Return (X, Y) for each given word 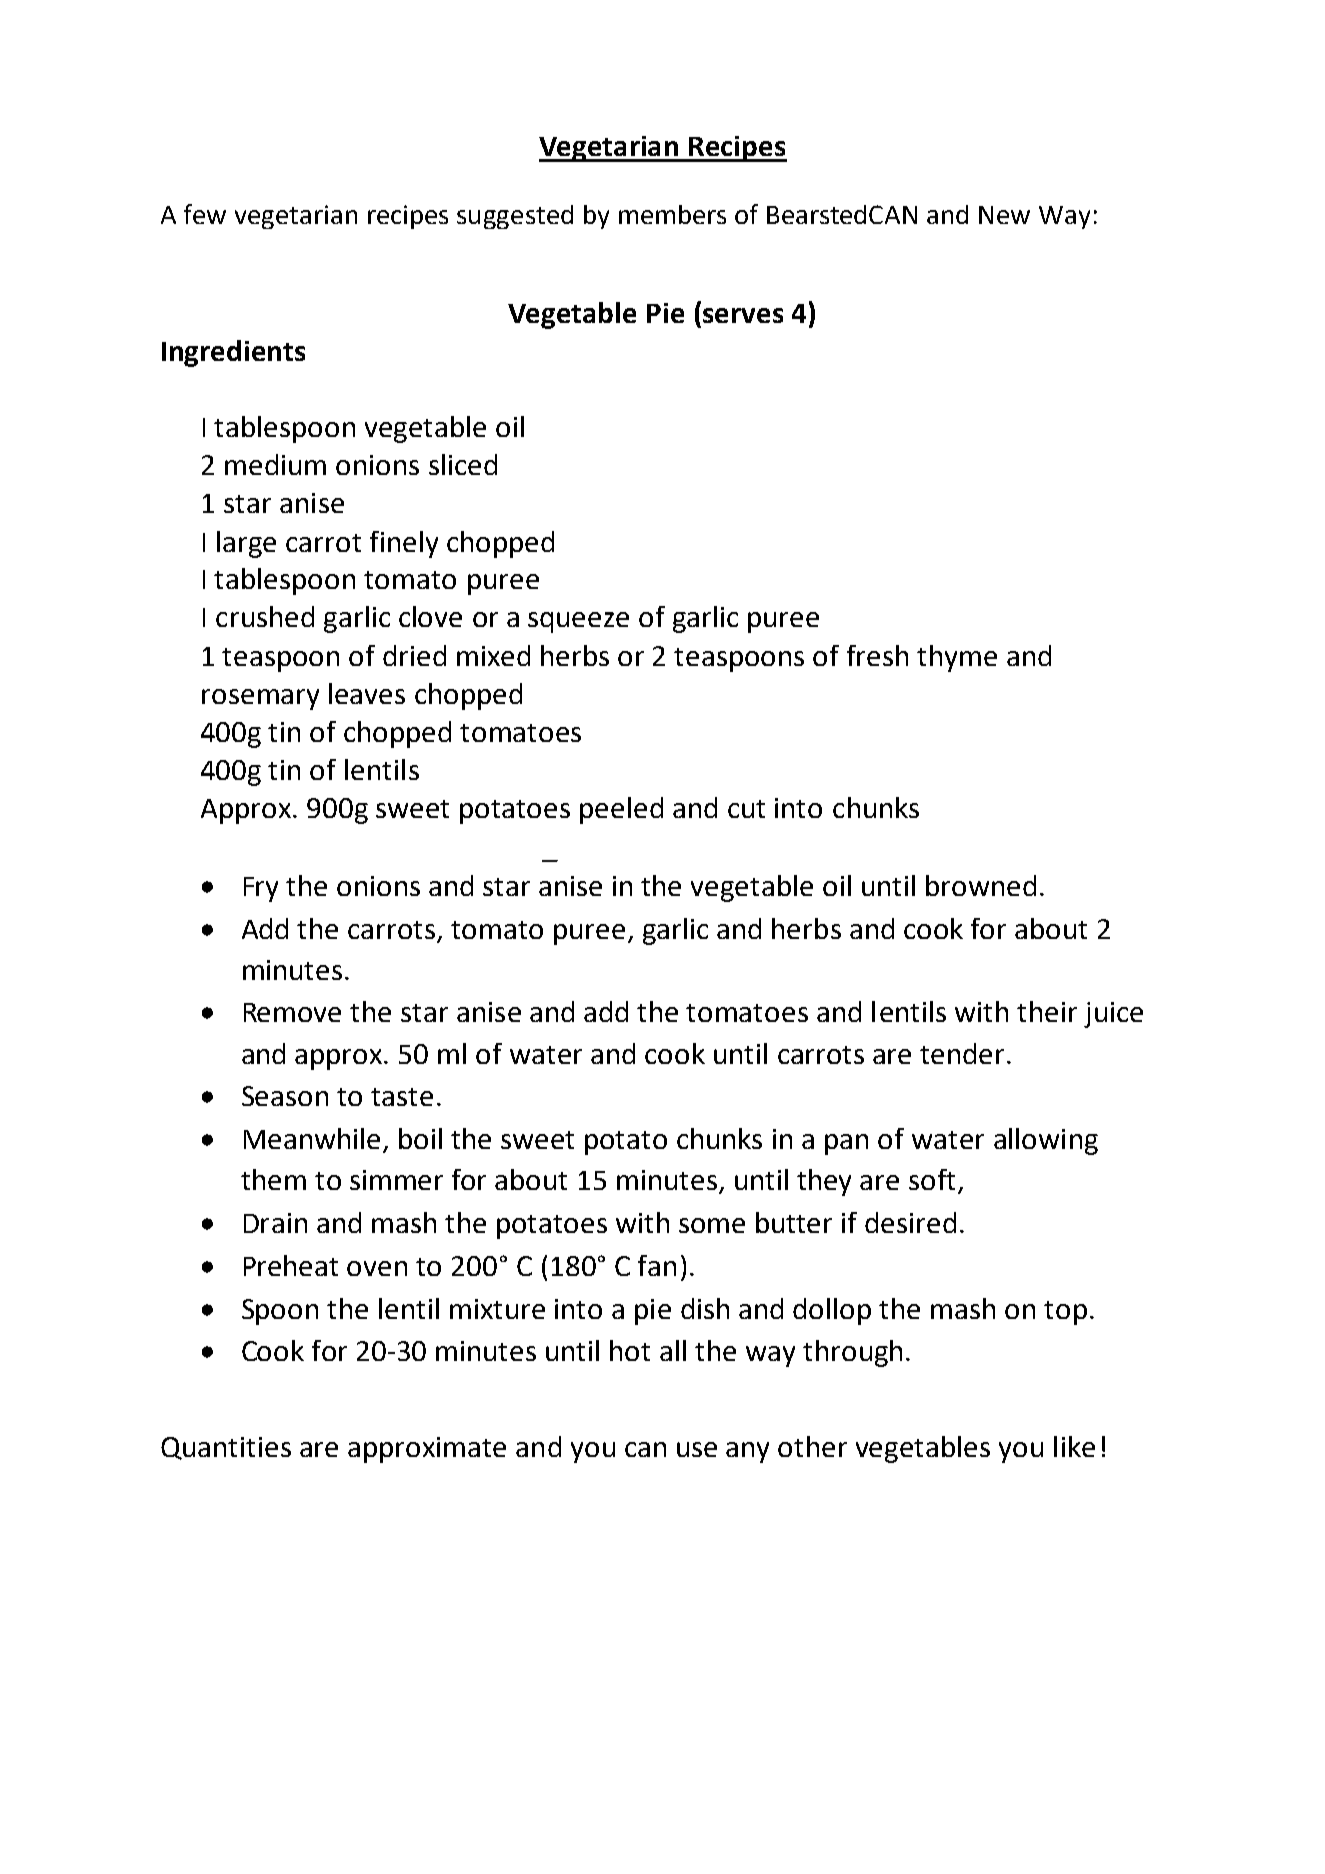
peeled (621, 810)
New (1004, 215)
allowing (1046, 1141)
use (697, 1449)
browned (981, 885)
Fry (261, 889)
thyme (957, 658)
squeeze (578, 622)
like (1074, 1446)
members (672, 214)
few (205, 214)
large (246, 544)
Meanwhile (312, 1138)
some (712, 1225)
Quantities (226, 1448)
